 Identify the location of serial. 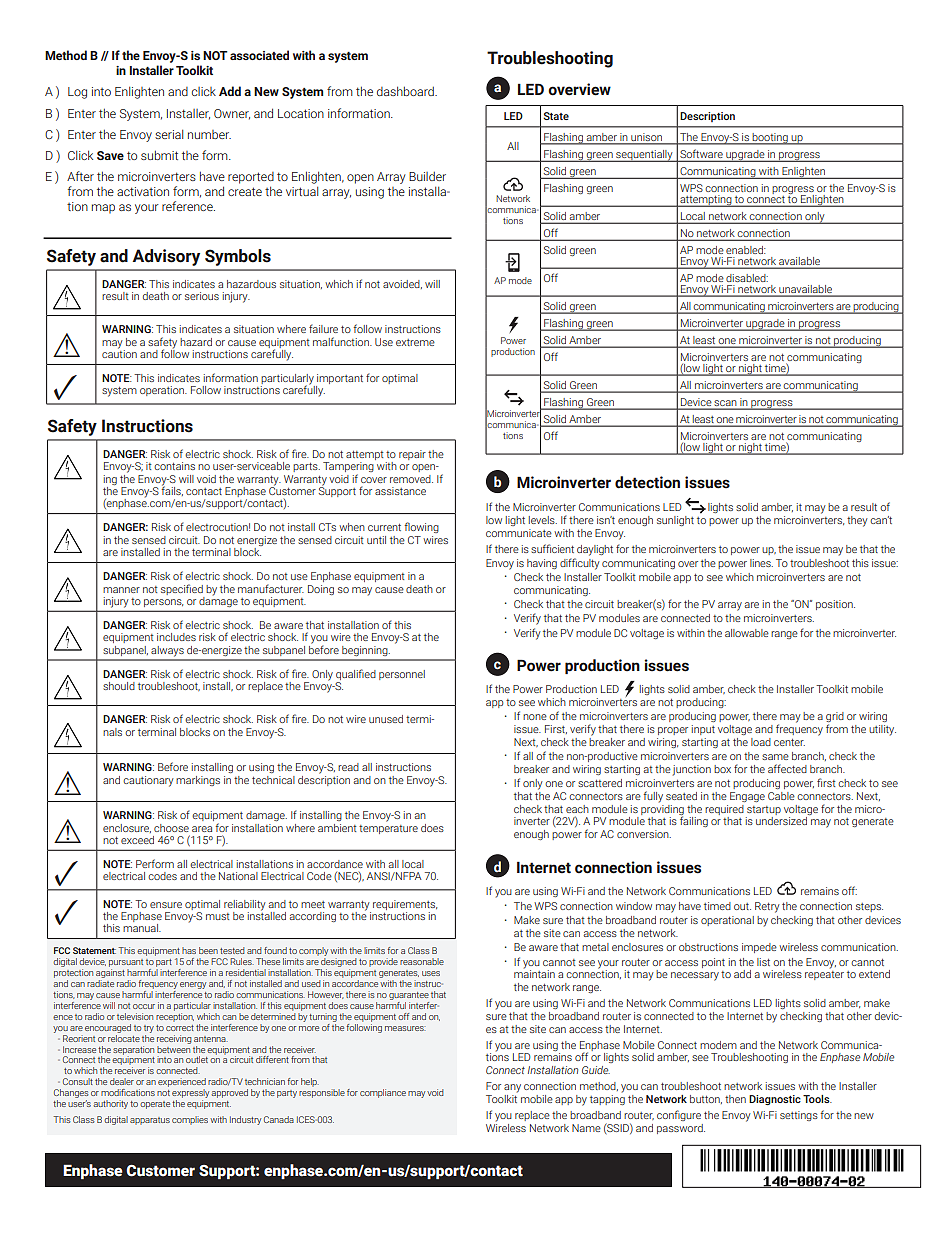
(169, 134).
